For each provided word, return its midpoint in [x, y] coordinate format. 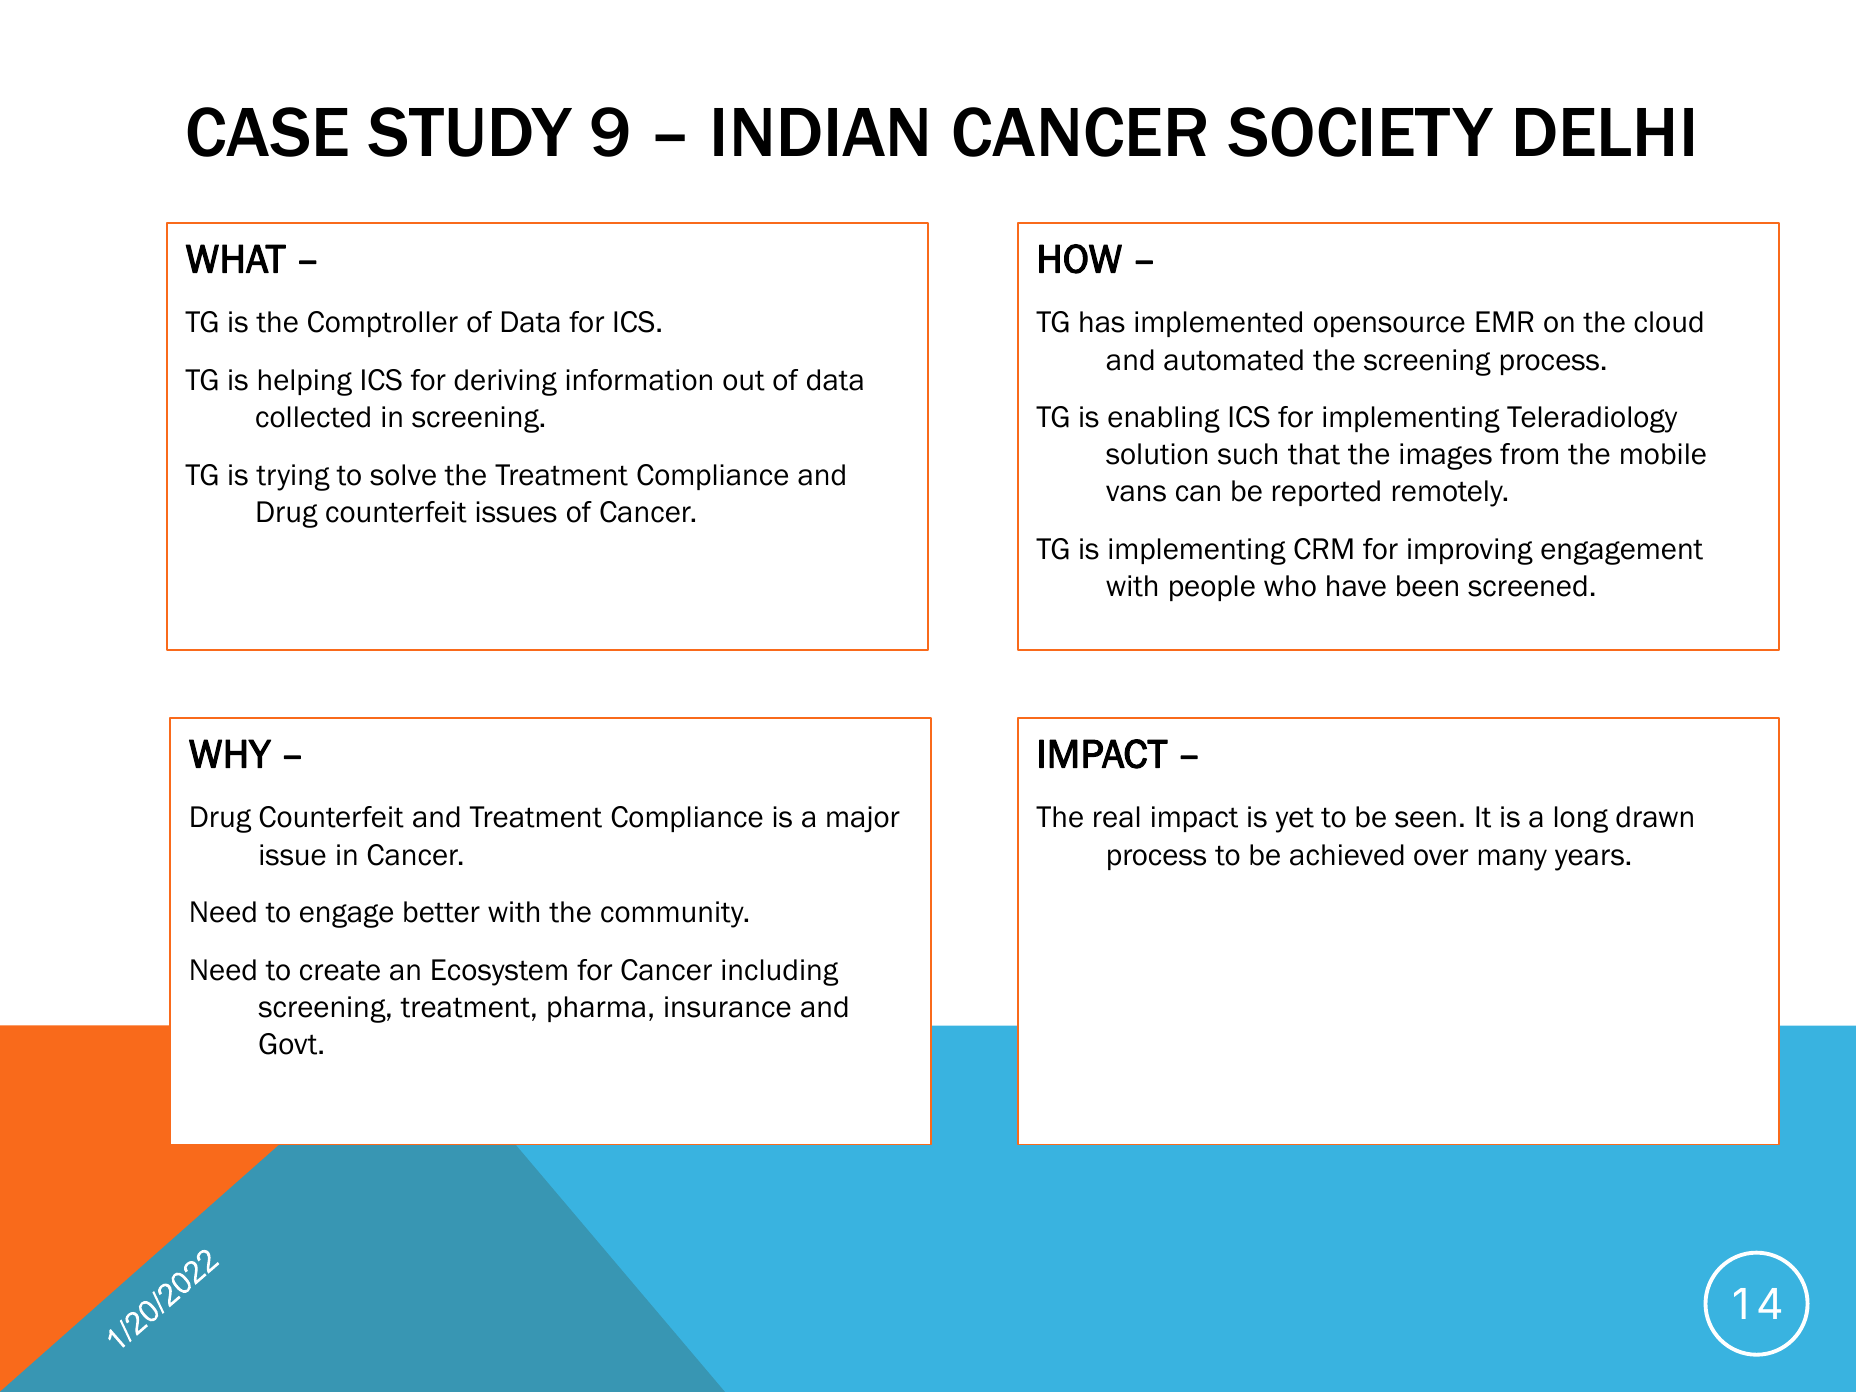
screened [1527, 586]
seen [1425, 819]
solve [403, 475]
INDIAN [820, 132]
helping [305, 382]
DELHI [1604, 132]
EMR [1505, 321]
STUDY [470, 132]
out [744, 380]
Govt [289, 1044]
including [780, 972]
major [863, 819]
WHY [230, 753]
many [1513, 860]
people [1212, 588]
